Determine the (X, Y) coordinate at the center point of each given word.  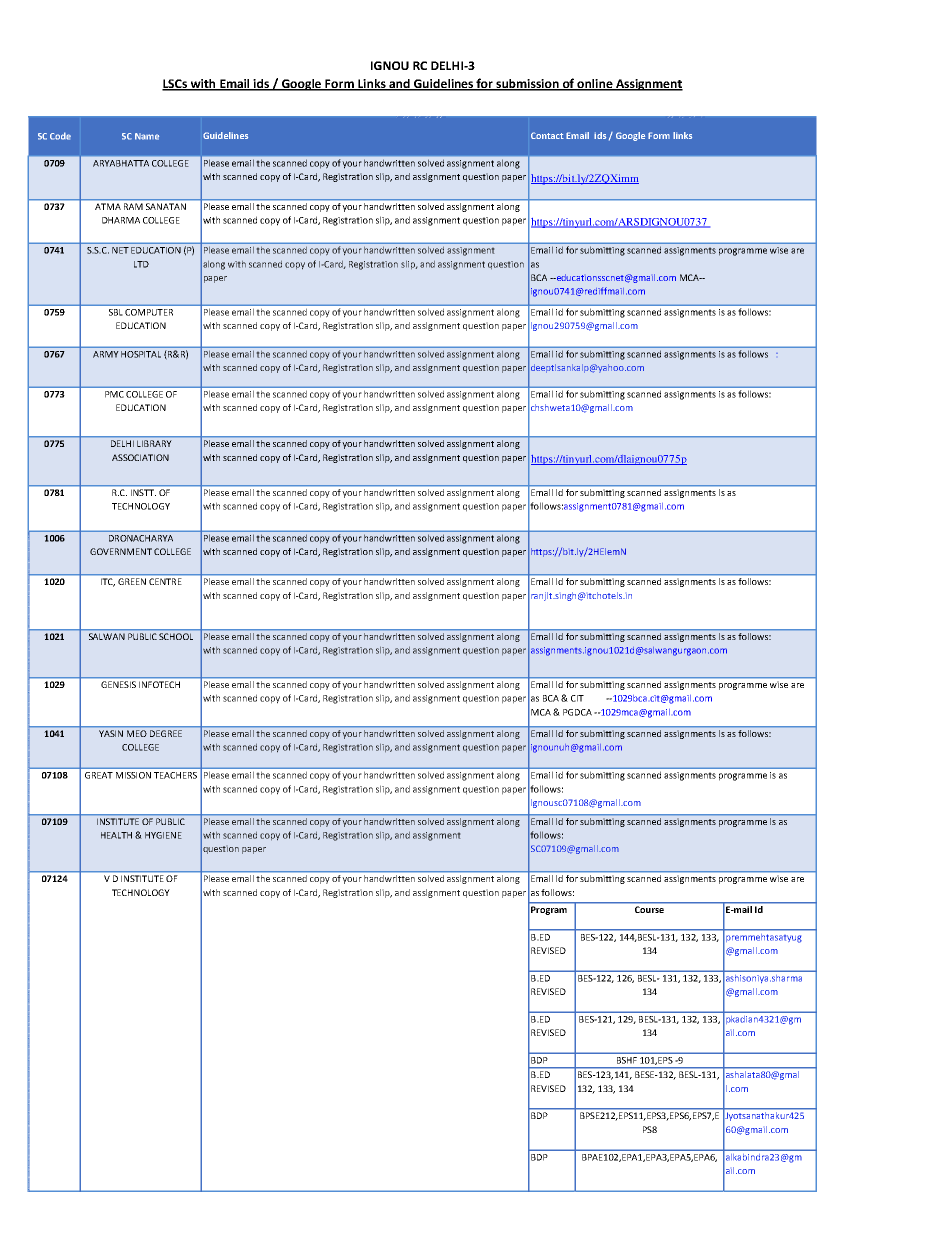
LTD (141, 264)
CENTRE (165, 581)
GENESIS (118, 684)
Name (147, 136)
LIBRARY (154, 443)
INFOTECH (159, 684)
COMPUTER (149, 312)
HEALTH (116, 835)
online (595, 85)
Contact (547, 135)
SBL (115, 312)
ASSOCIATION (140, 457)
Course (649, 909)
